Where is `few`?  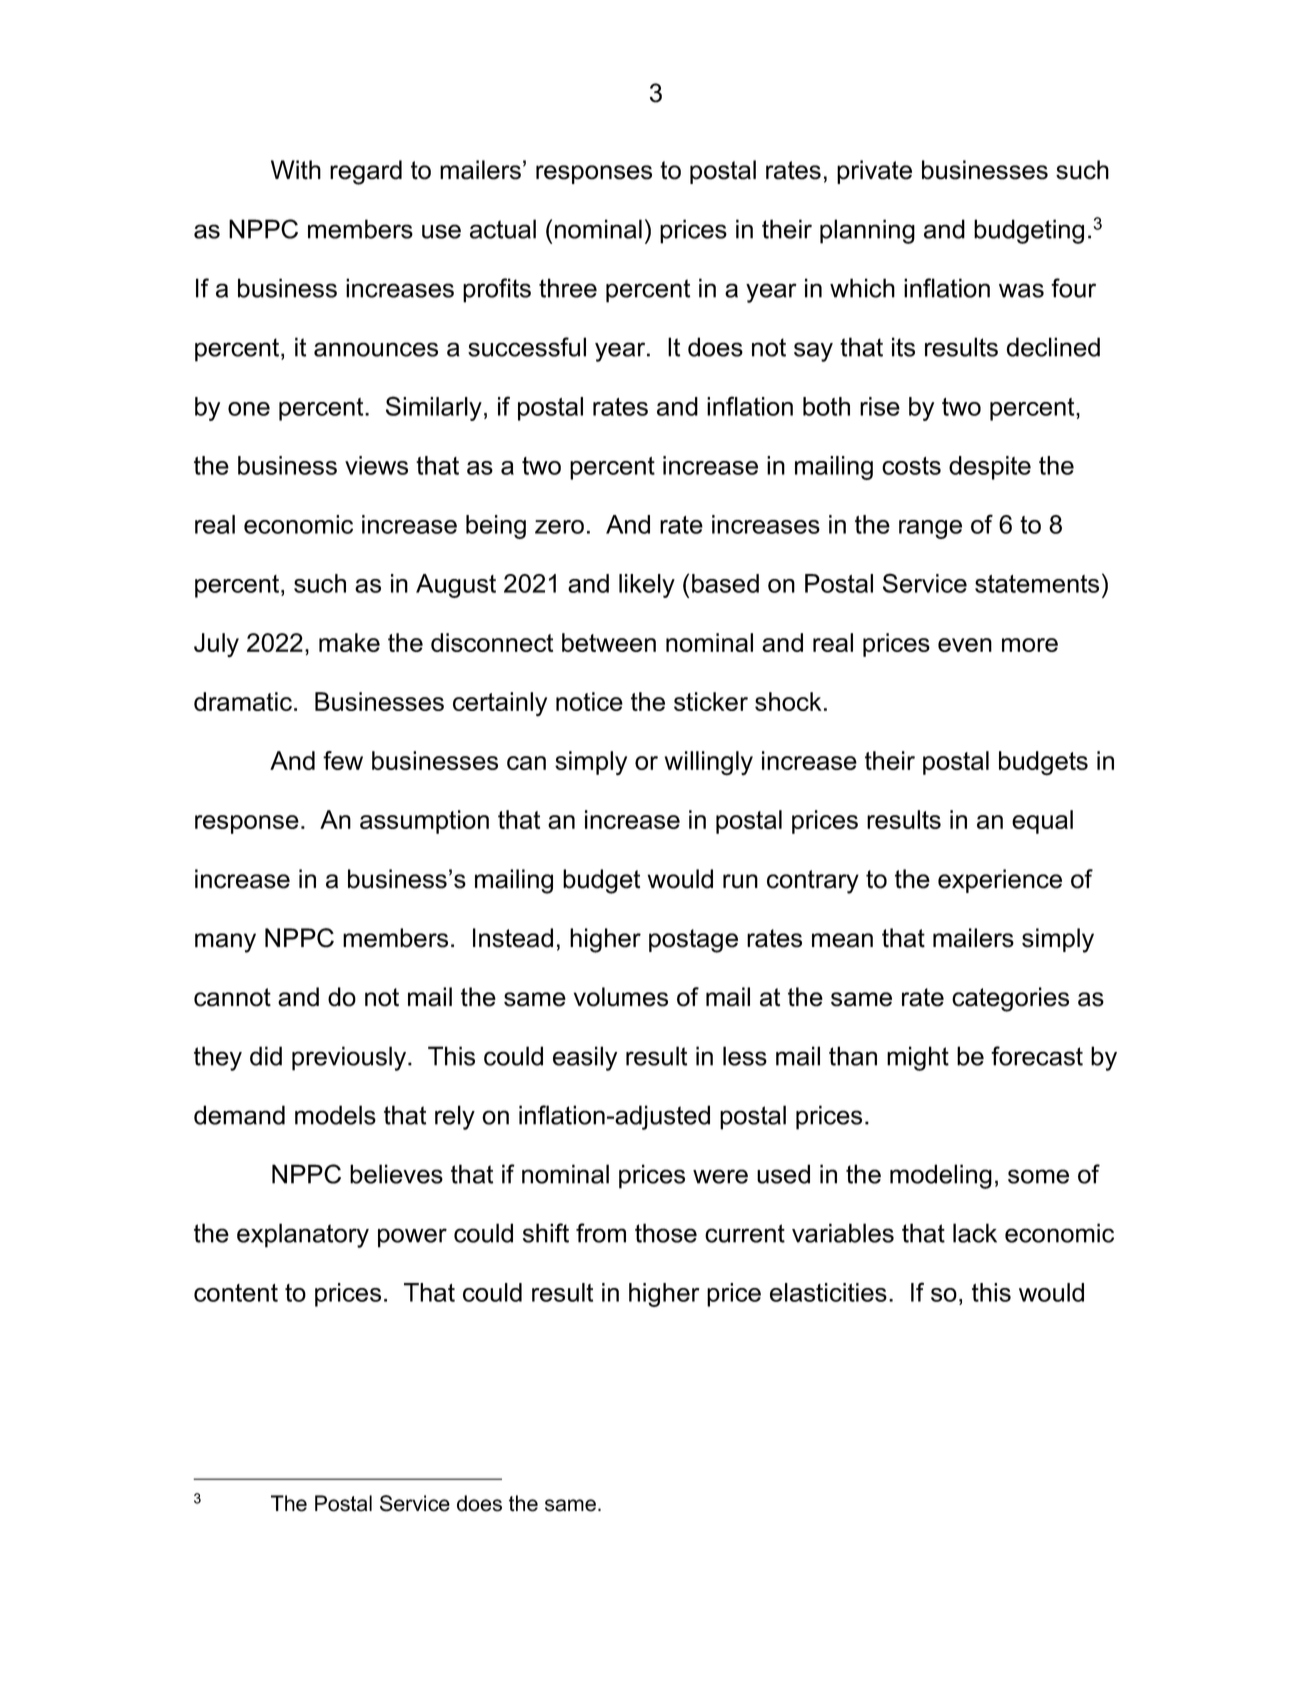
few is located at coordinates (343, 760).
